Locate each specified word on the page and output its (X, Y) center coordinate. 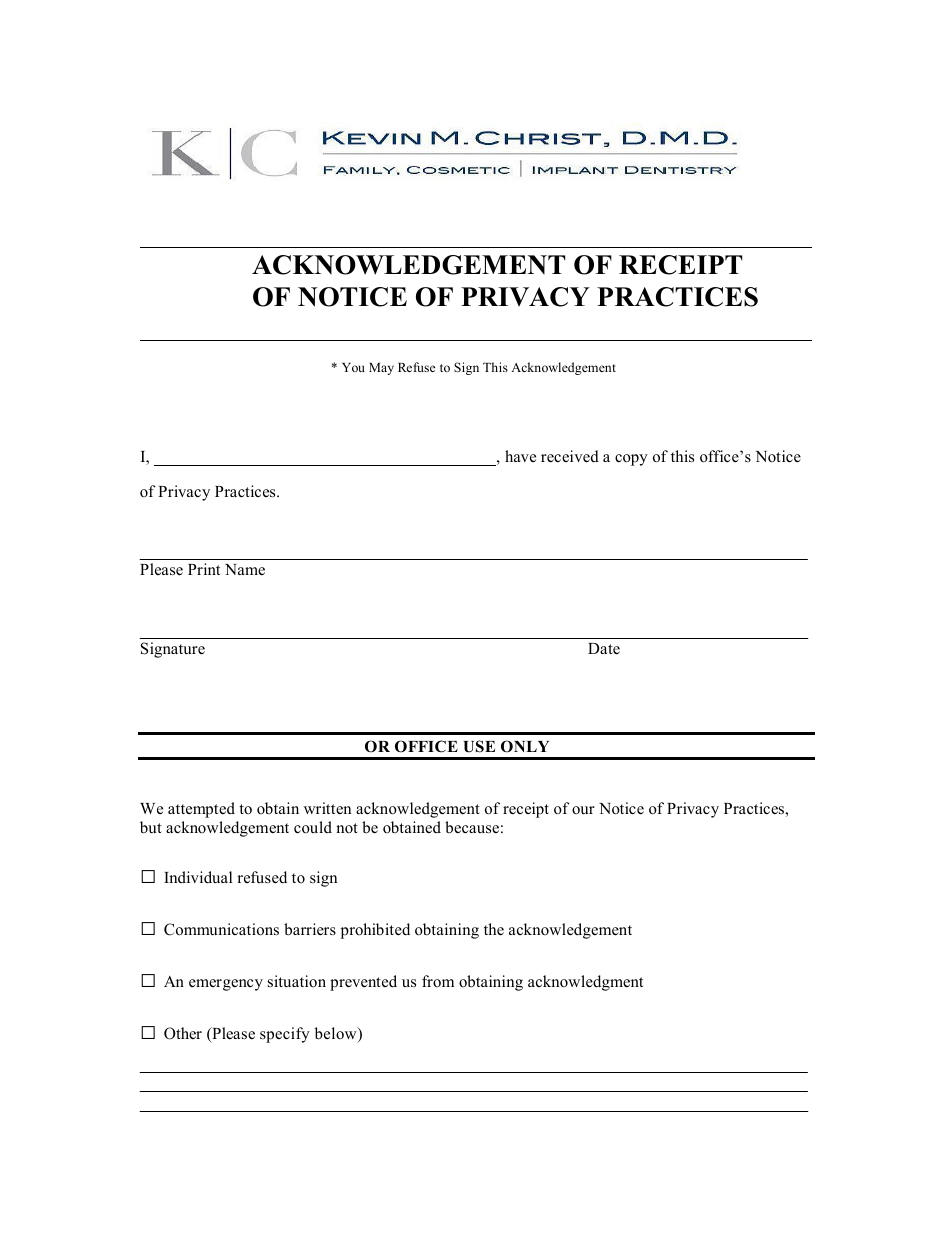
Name (245, 569)
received (570, 456)
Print (204, 569)
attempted (201, 810)
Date (604, 649)
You (353, 367)
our (583, 810)
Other (183, 1033)
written (327, 808)
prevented (363, 983)
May (381, 369)
